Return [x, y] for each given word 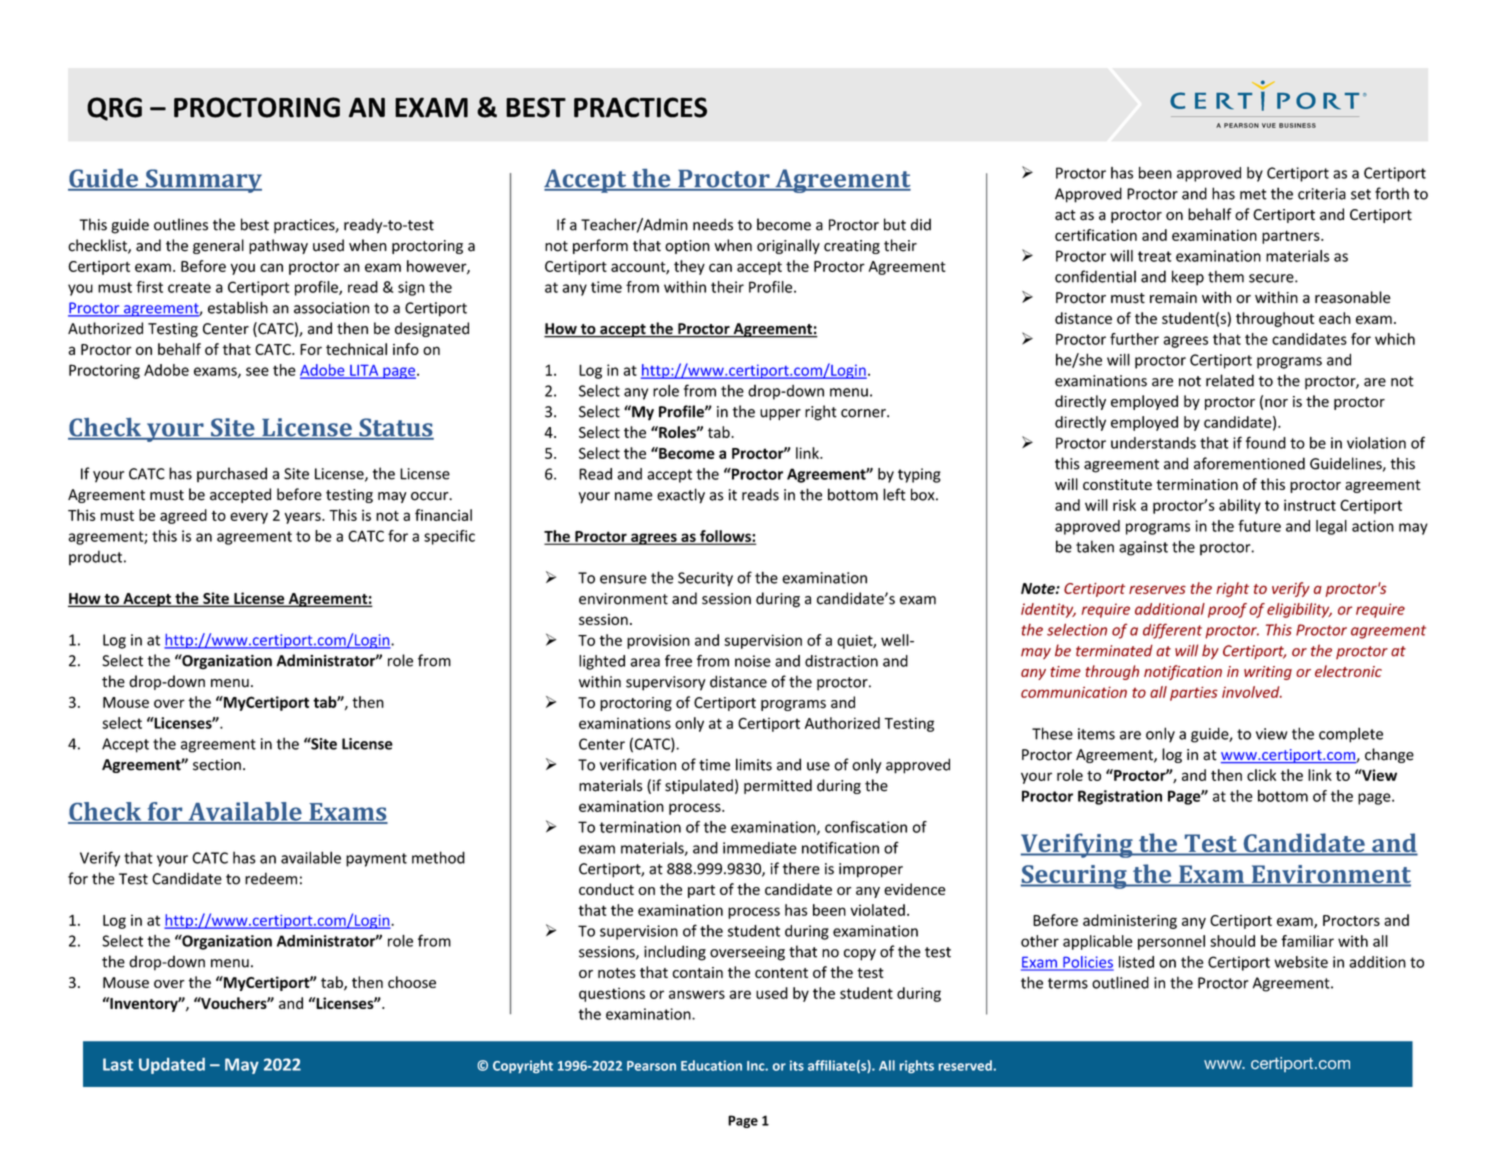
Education [711, 1065]
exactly [681, 496]
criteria [1322, 194]
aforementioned [1249, 463]
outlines [181, 224]
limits [754, 764]
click [1261, 775]
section [217, 765]
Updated [172, 1066]
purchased [232, 474]
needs [713, 224]
